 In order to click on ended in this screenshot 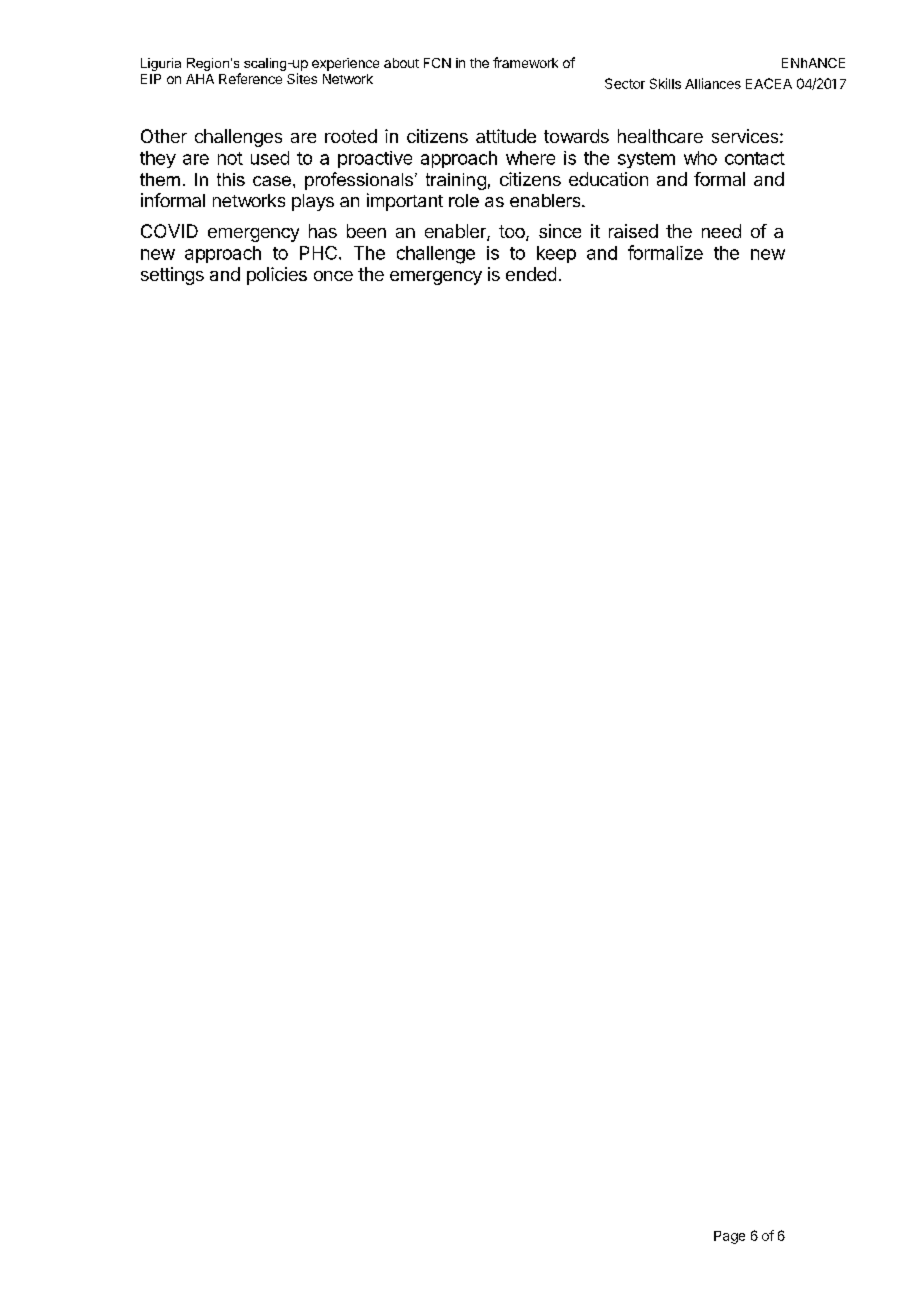, I will do `click(531, 274)`.
